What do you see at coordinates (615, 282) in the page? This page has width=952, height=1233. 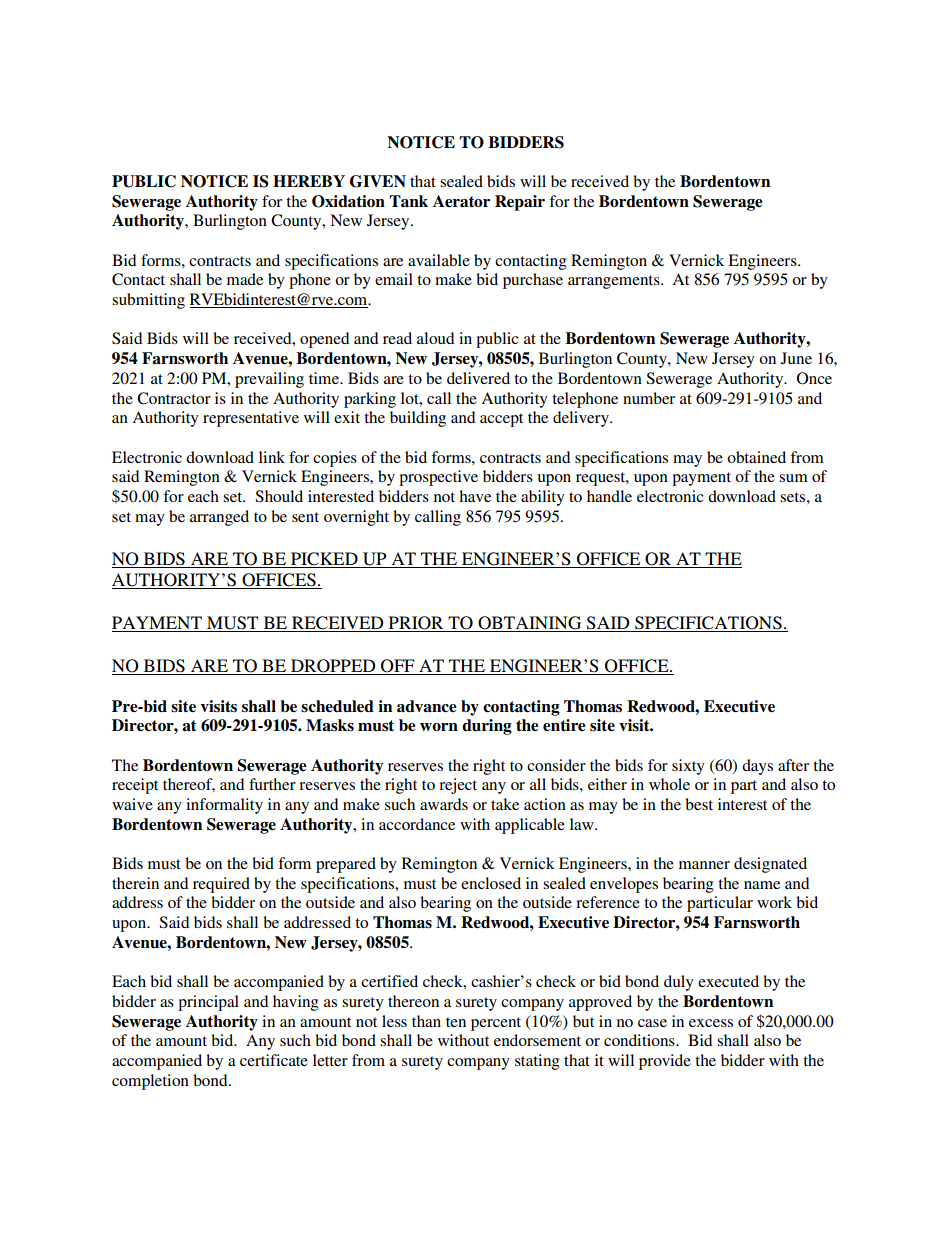 I see `arrangements` at bounding box center [615, 282].
